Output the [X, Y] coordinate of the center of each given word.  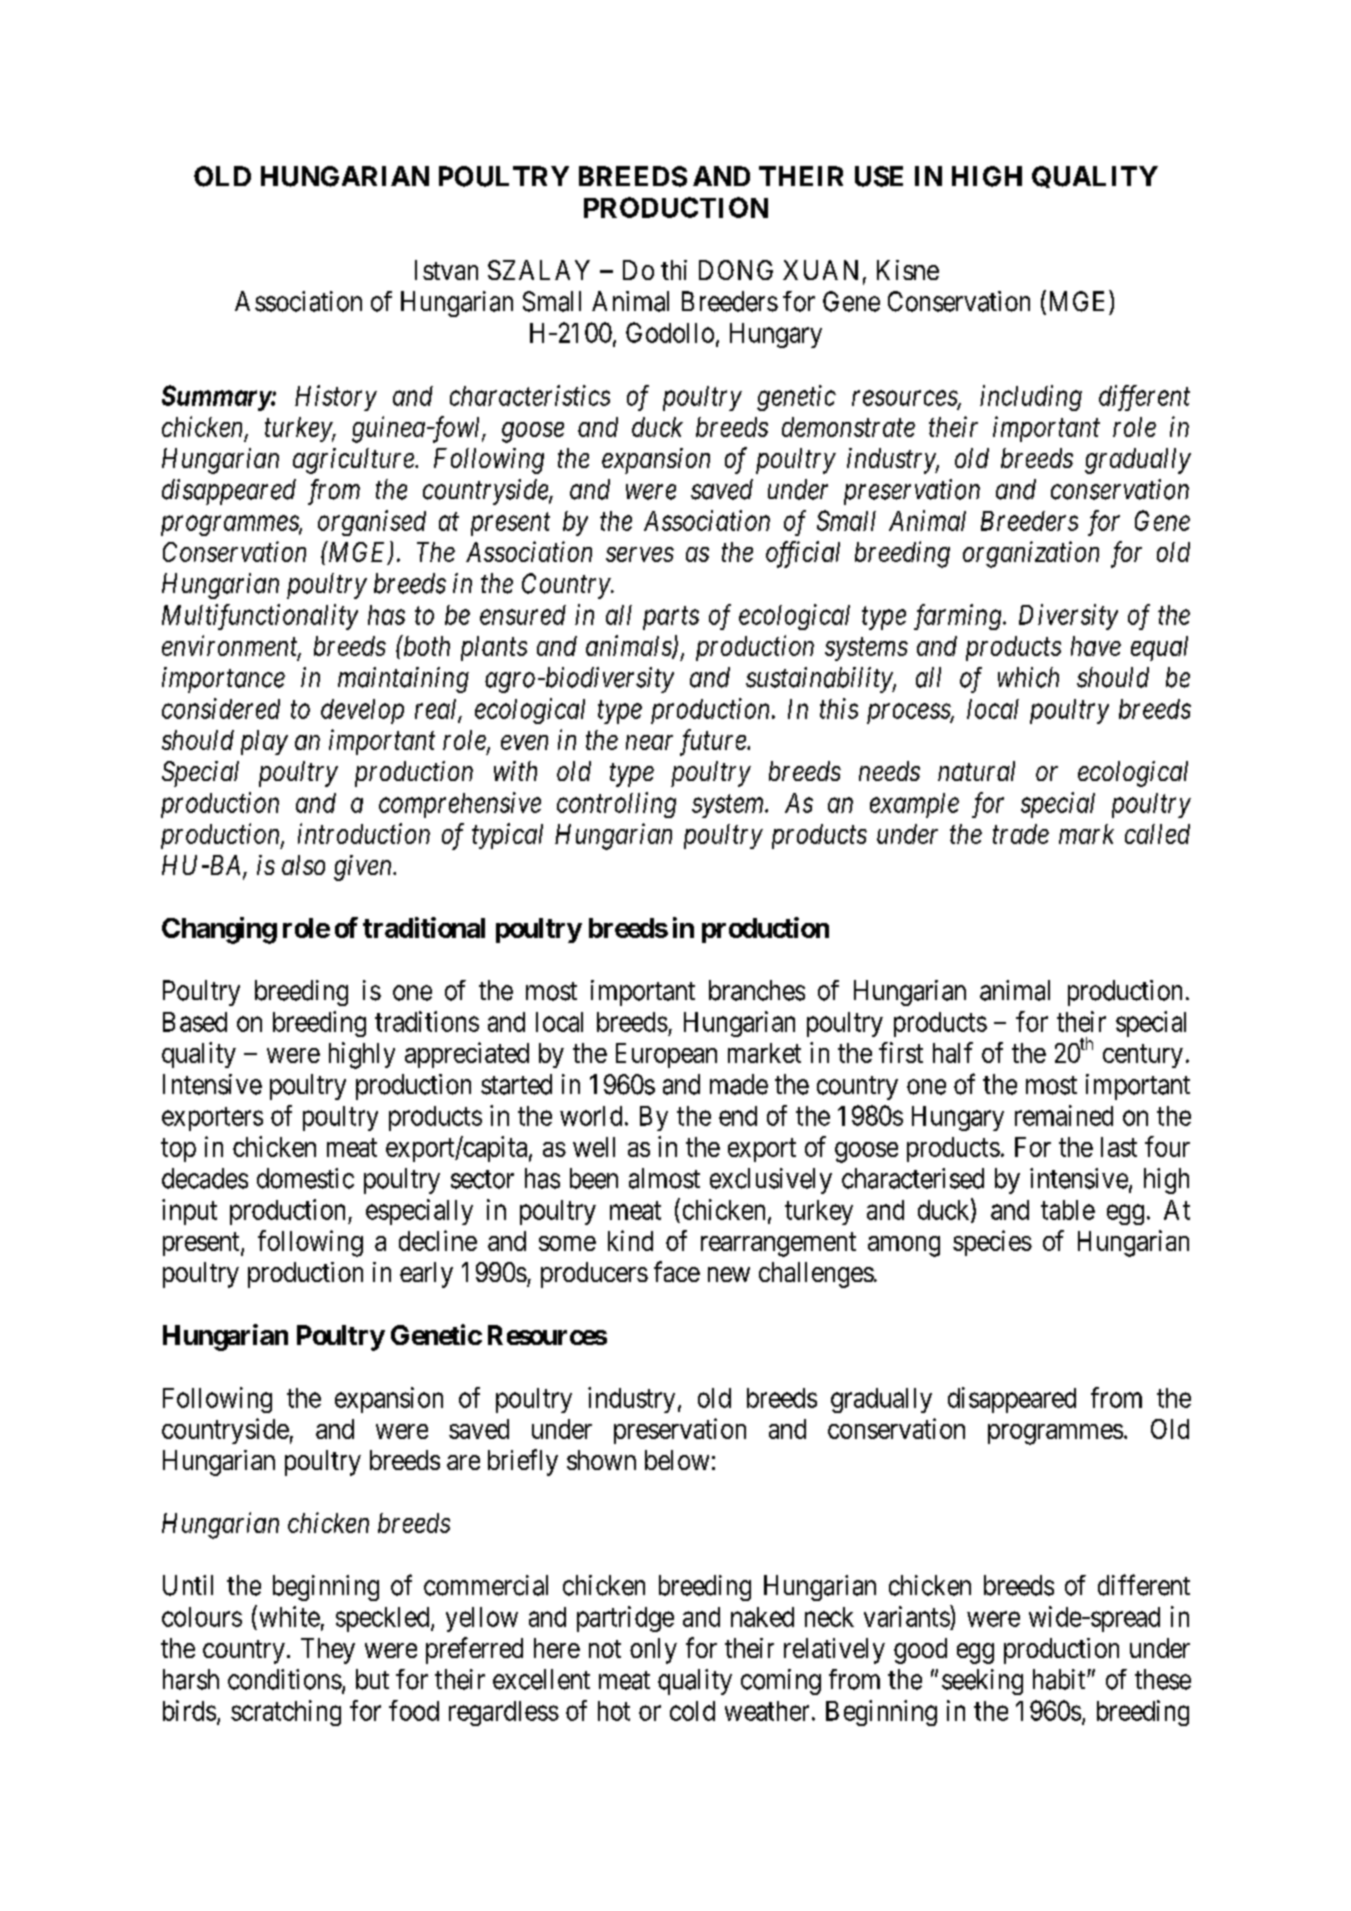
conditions [285, 1679]
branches [757, 990]
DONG [736, 270]
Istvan [446, 270]
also [303, 865]
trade [1021, 834]
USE [879, 176]
